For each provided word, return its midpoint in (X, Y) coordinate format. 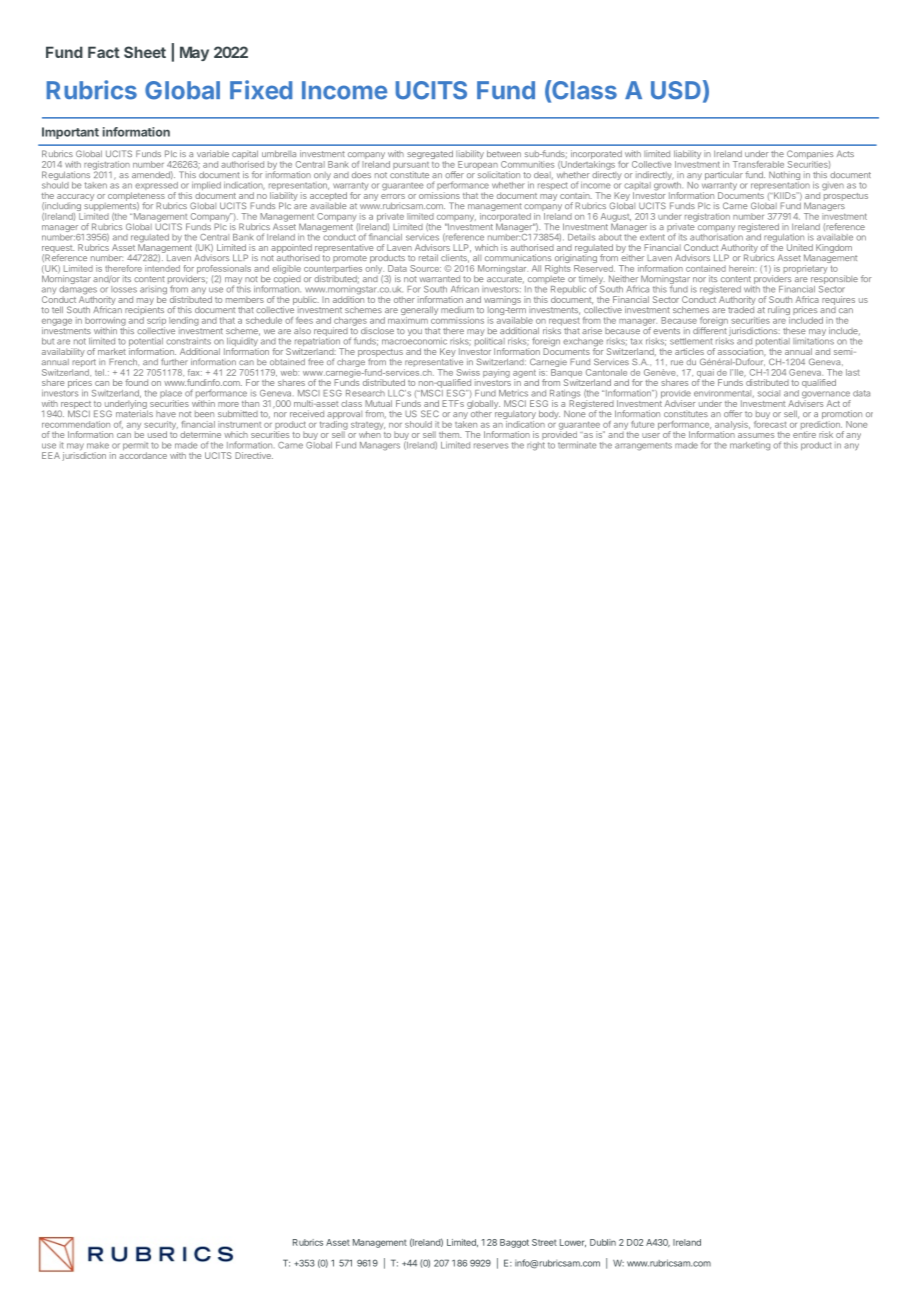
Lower (573, 1243)
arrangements (643, 446)
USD (676, 90)
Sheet (145, 52)
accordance (143, 455)
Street (544, 1242)
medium (457, 309)
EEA (51, 455)
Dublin (603, 1242)
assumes (756, 435)
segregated (430, 156)
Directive (254, 455)
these (794, 330)
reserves (491, 446)
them (450, 434)
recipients (144, 311)
